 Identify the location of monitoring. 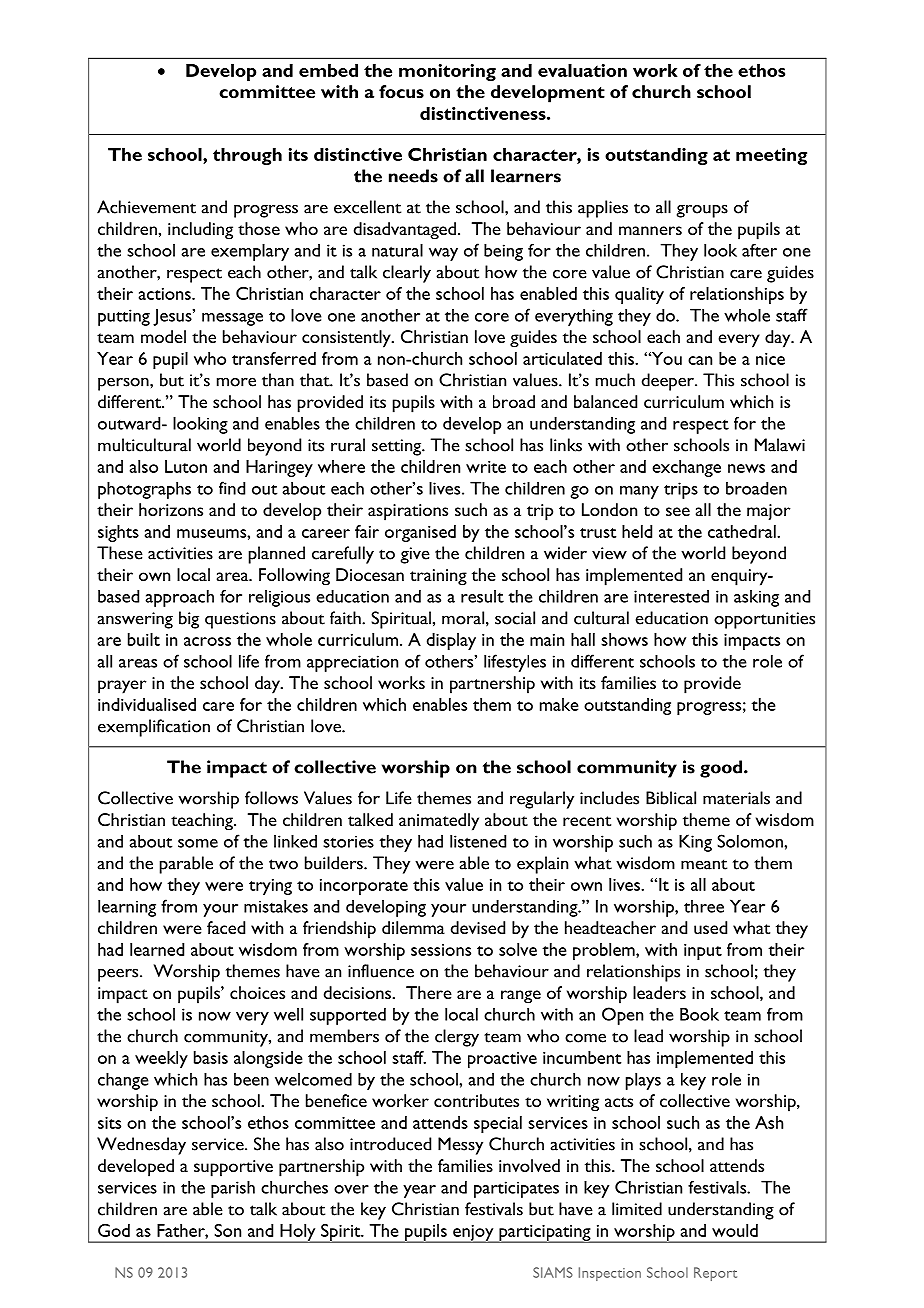
(447, 72).
